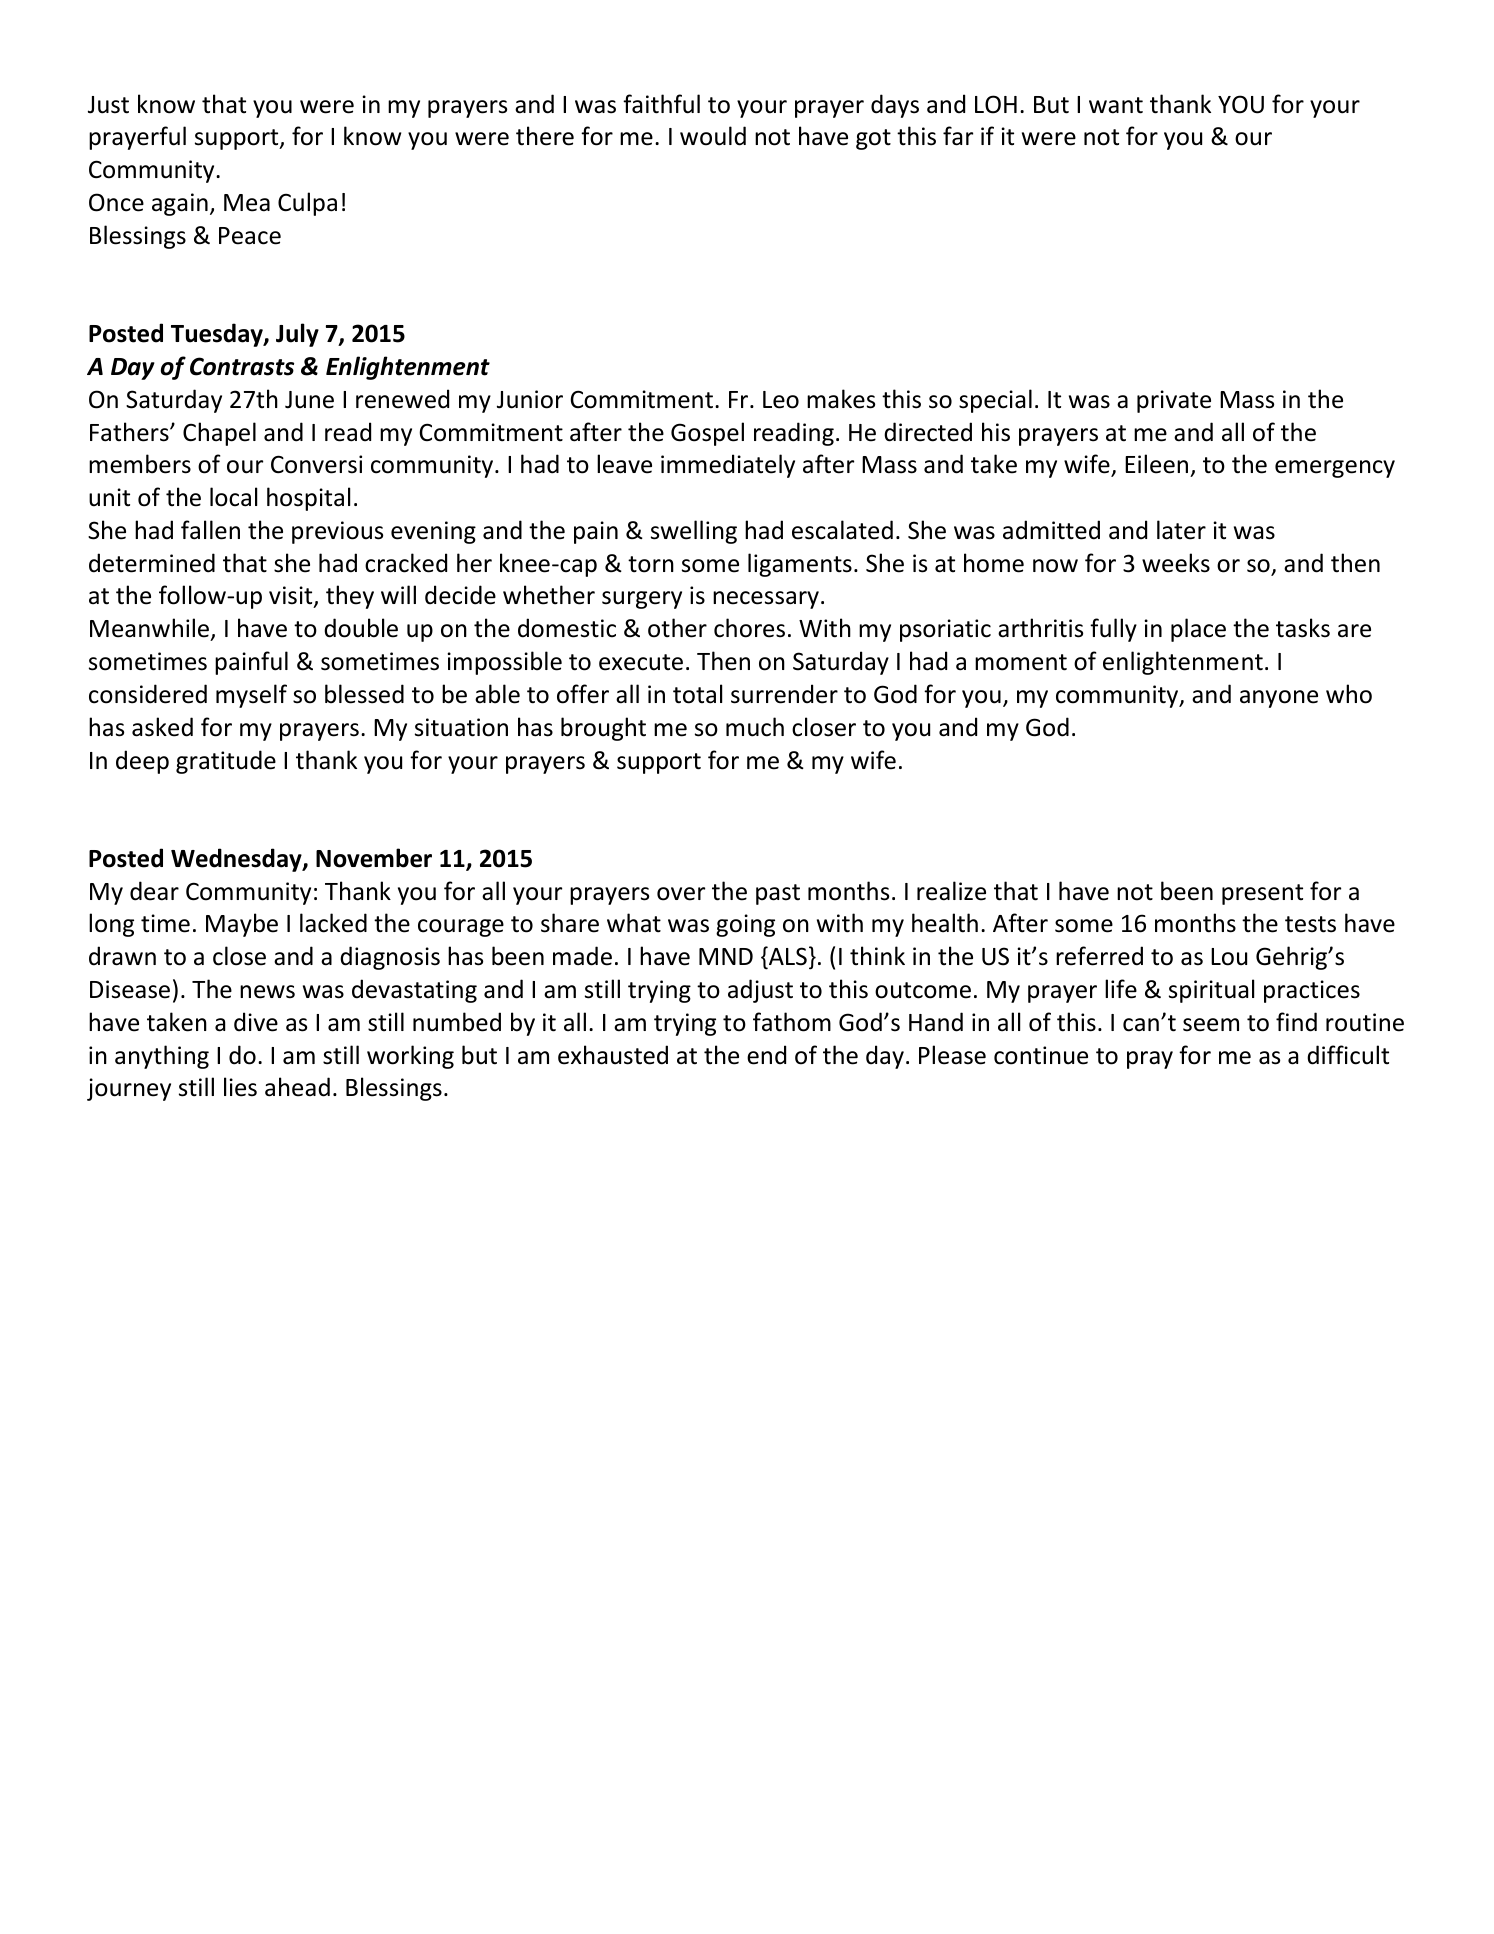 This page has height=1934, width=1494. What do you see at coordinates (307, 204) in the page?
I see `Culpa` at bounding box center [307, 204].
